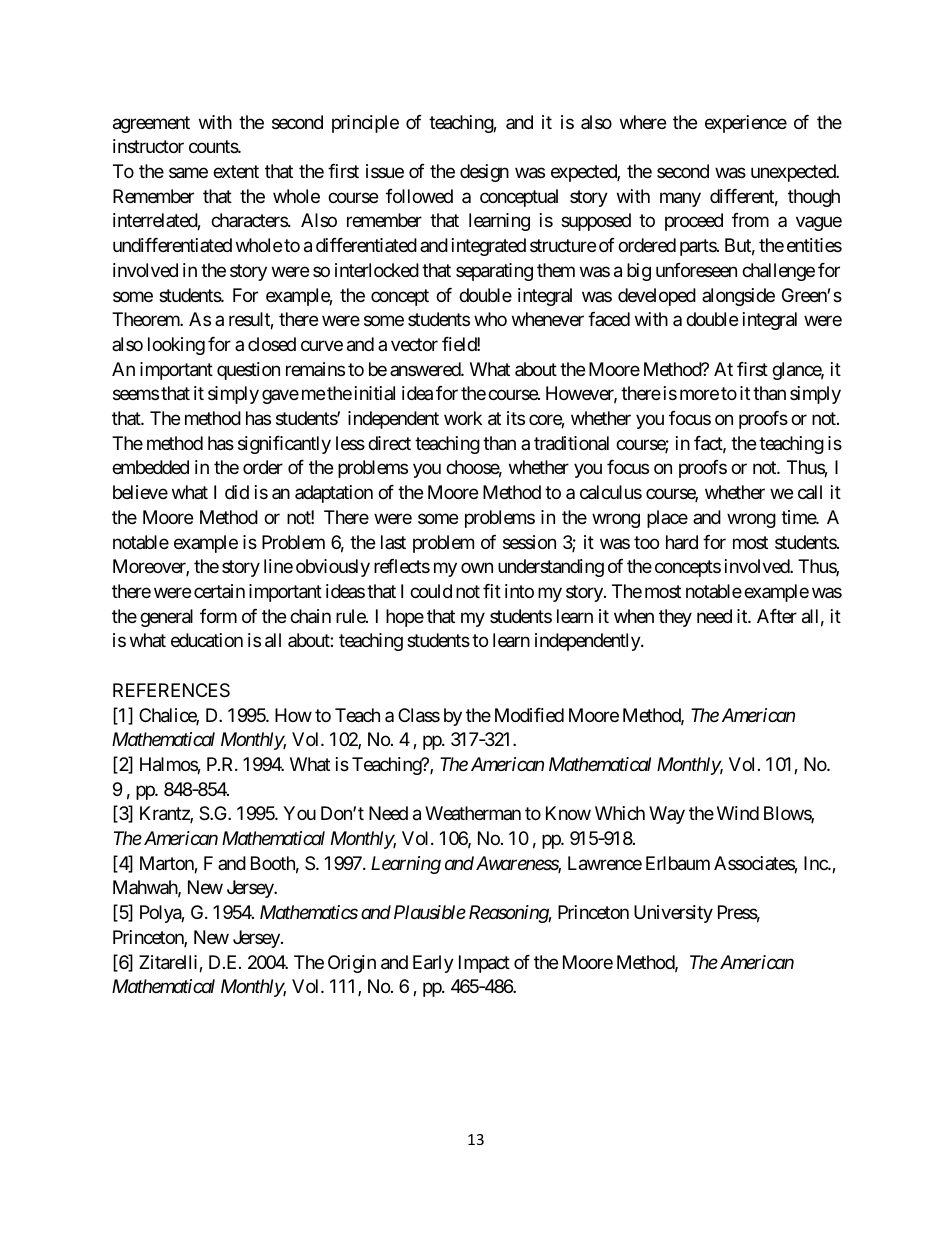  Describe the element at coordinates (236, 171) in the image. I see `extent` at that location.
